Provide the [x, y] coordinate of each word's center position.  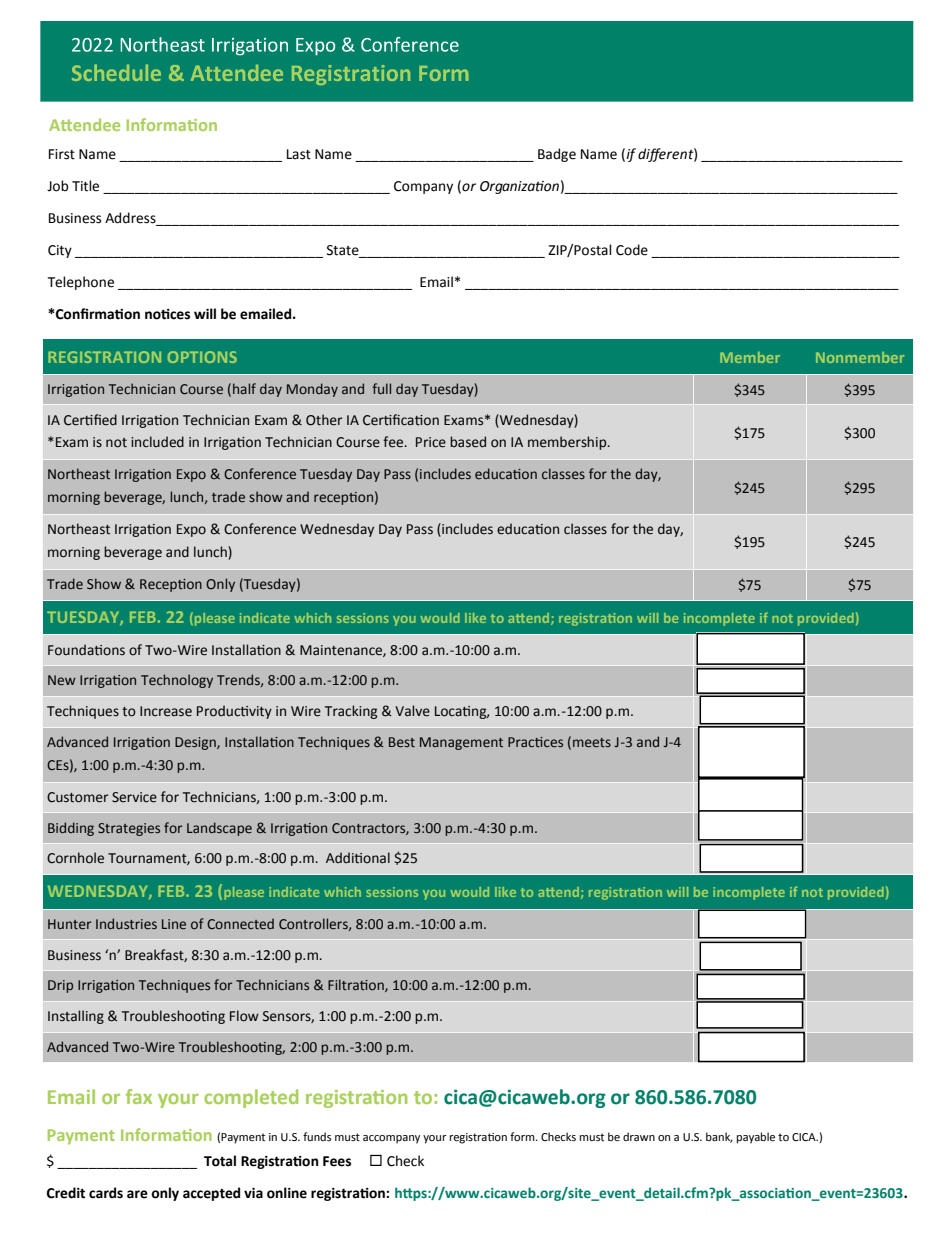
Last [299, 154]
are [137, 1194]
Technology [177, 681]
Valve [412, 711]
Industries [126, 923]
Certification [401, 420]
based [468, 442]
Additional [358, 858]
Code [632, 250]
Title [85, 186]
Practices [535, 742]
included [157, 442]
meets [592, 743]
